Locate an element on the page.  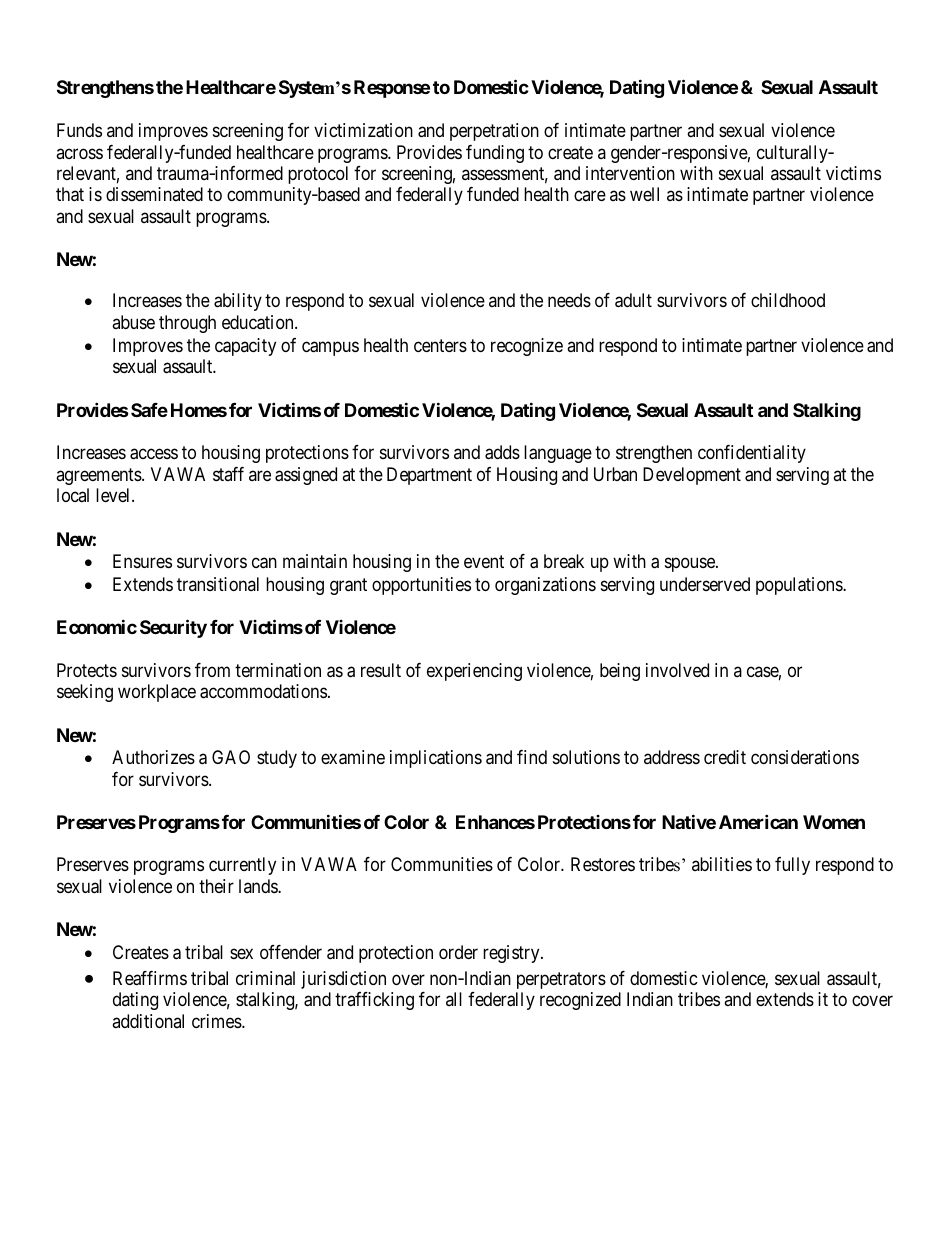
Authorizes is located at coordinates (153, 757).
